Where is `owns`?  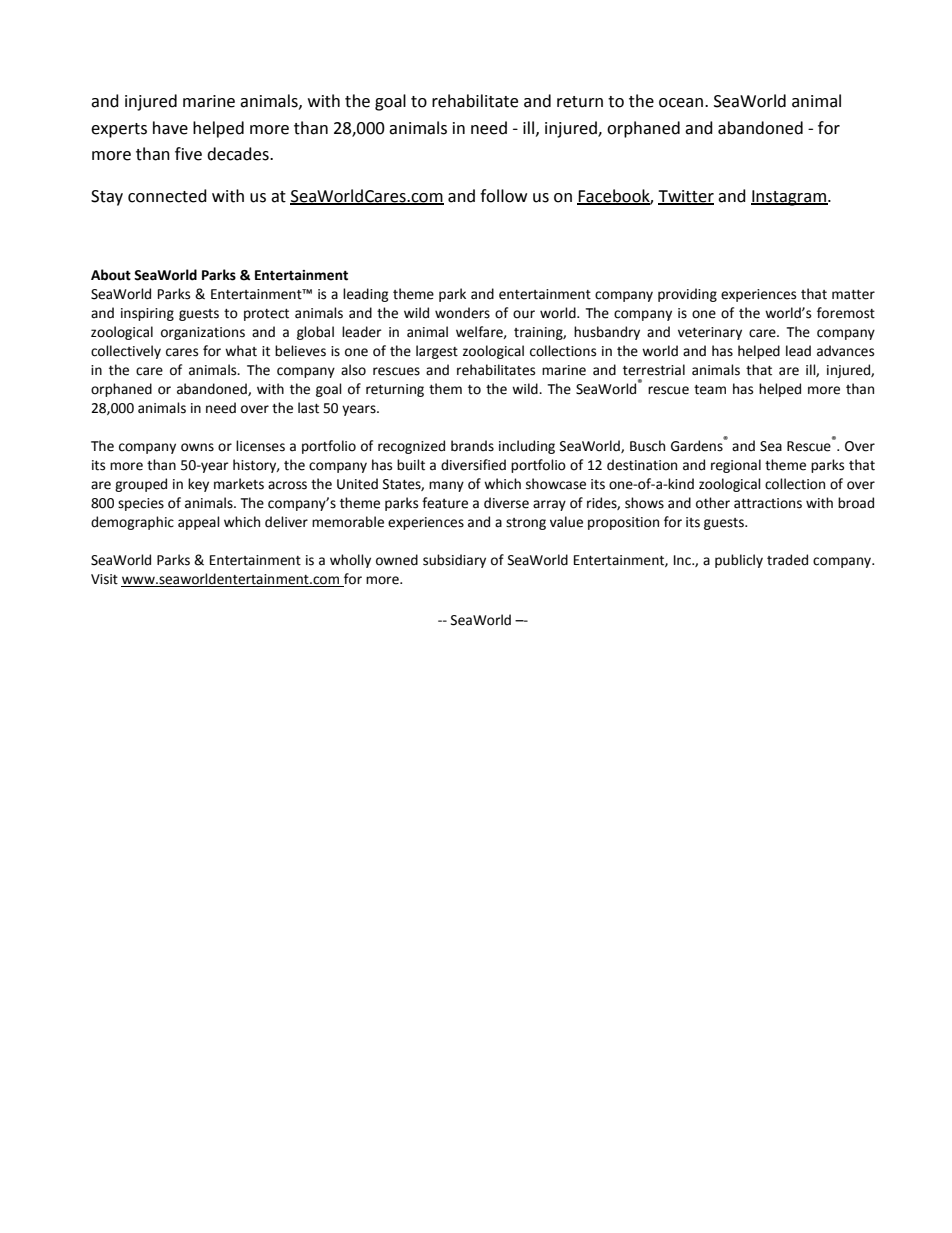 owns is located at coordinates (197, 447).
